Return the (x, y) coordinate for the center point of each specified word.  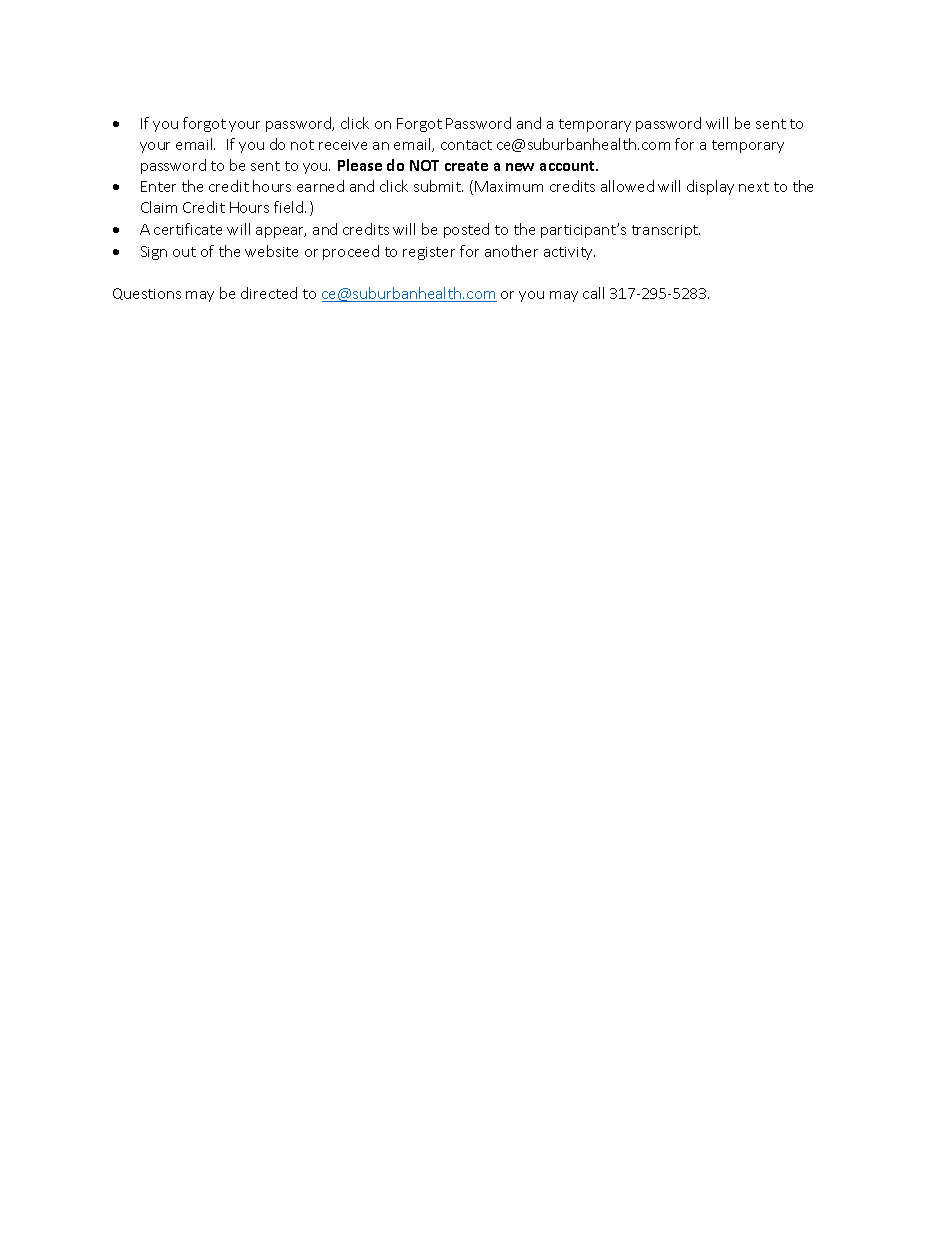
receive (343, 145)
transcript (666, 231)
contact (466, 145)
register (429, 253)
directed (269, 293)
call (593, 293)
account (569, 166)
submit (438, 186)
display (710, 187)
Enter (158, 186)
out (184, 252)
